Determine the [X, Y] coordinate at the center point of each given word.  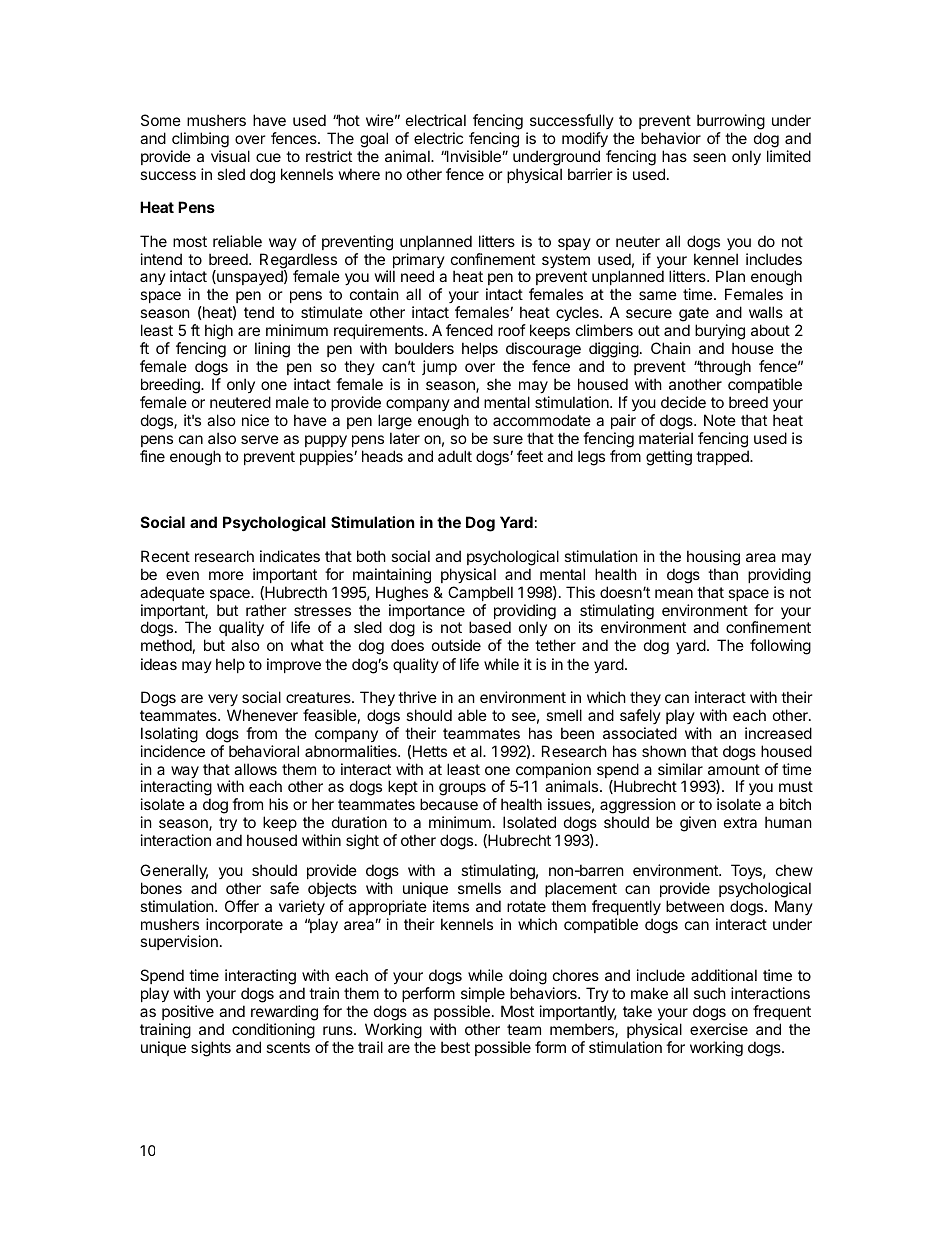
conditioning [273, 1031]
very [223, 700]
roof [512, 330]
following [780, 647]
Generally [174, 871]
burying [720, 333]
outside [456, 645]
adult [455, 456]
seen [709, 157]
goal [374, 140]
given [698, 824]
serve [260, 439]
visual [230, 156]
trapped [723, 457]
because [449, 804]
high [219, 333]
